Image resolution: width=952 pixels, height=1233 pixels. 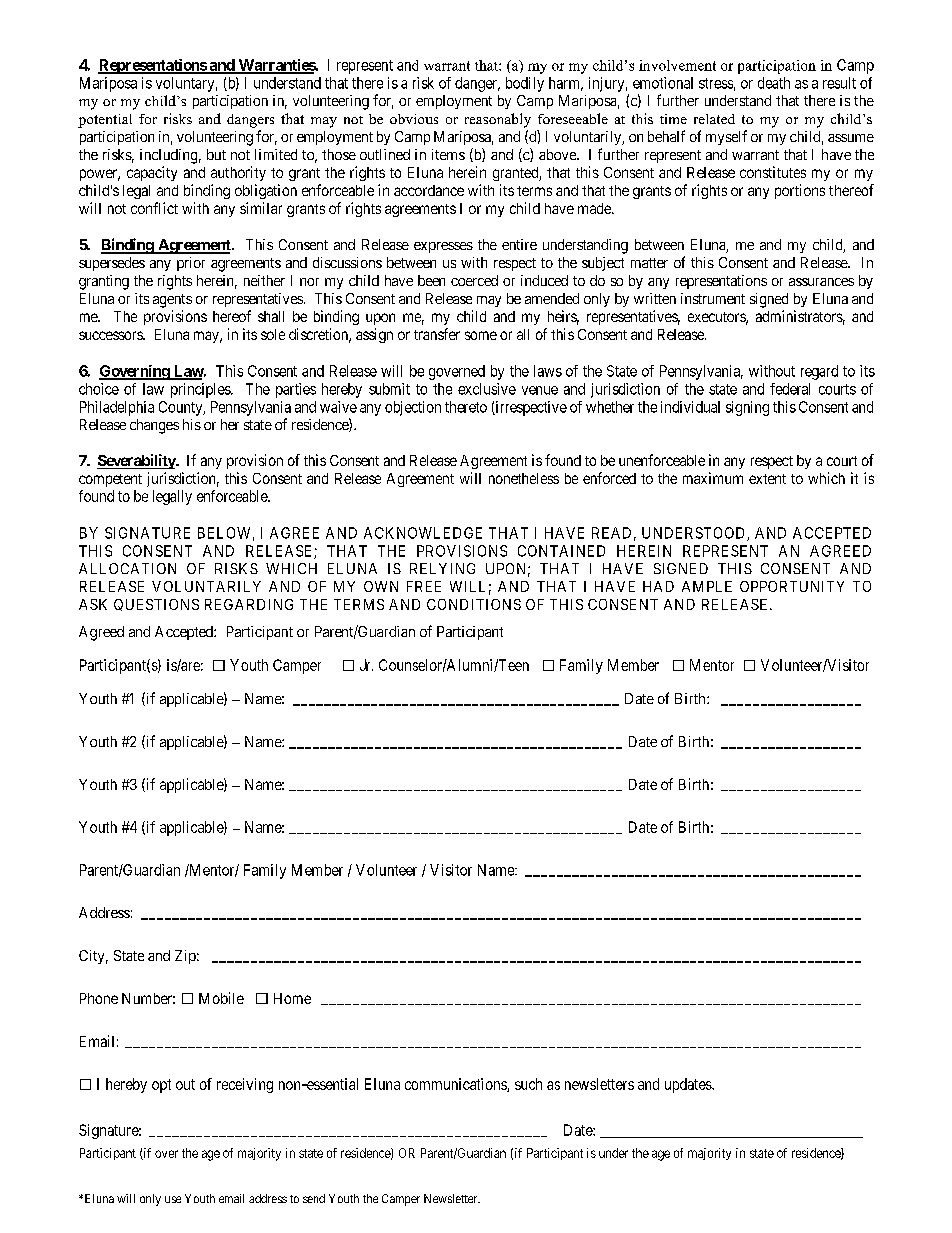 I want to click on OPPORTUNITY, so click(x=792, y=586).
